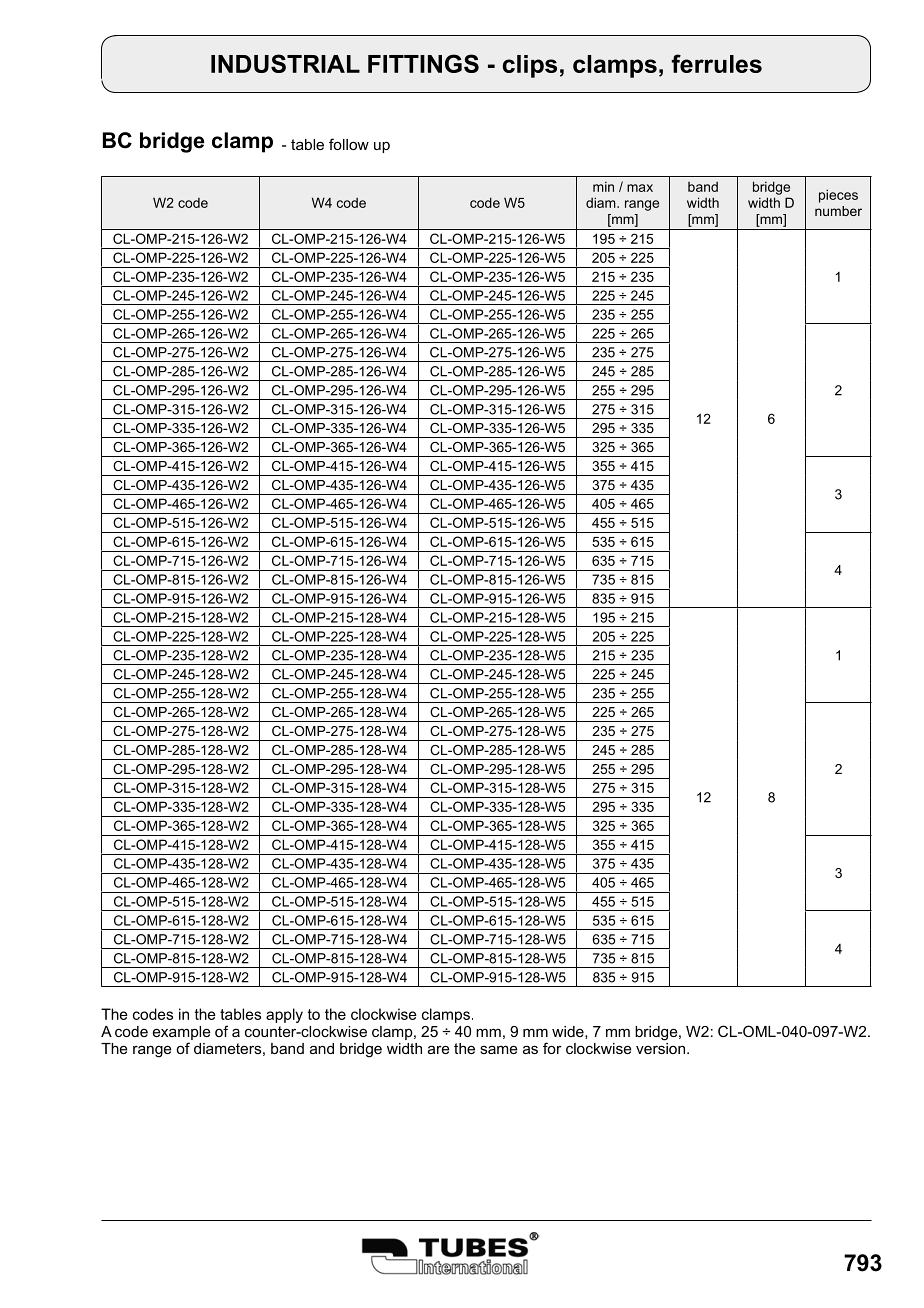 This page has height=1308, width=924. I want to click on clips, so click(530, 66).
